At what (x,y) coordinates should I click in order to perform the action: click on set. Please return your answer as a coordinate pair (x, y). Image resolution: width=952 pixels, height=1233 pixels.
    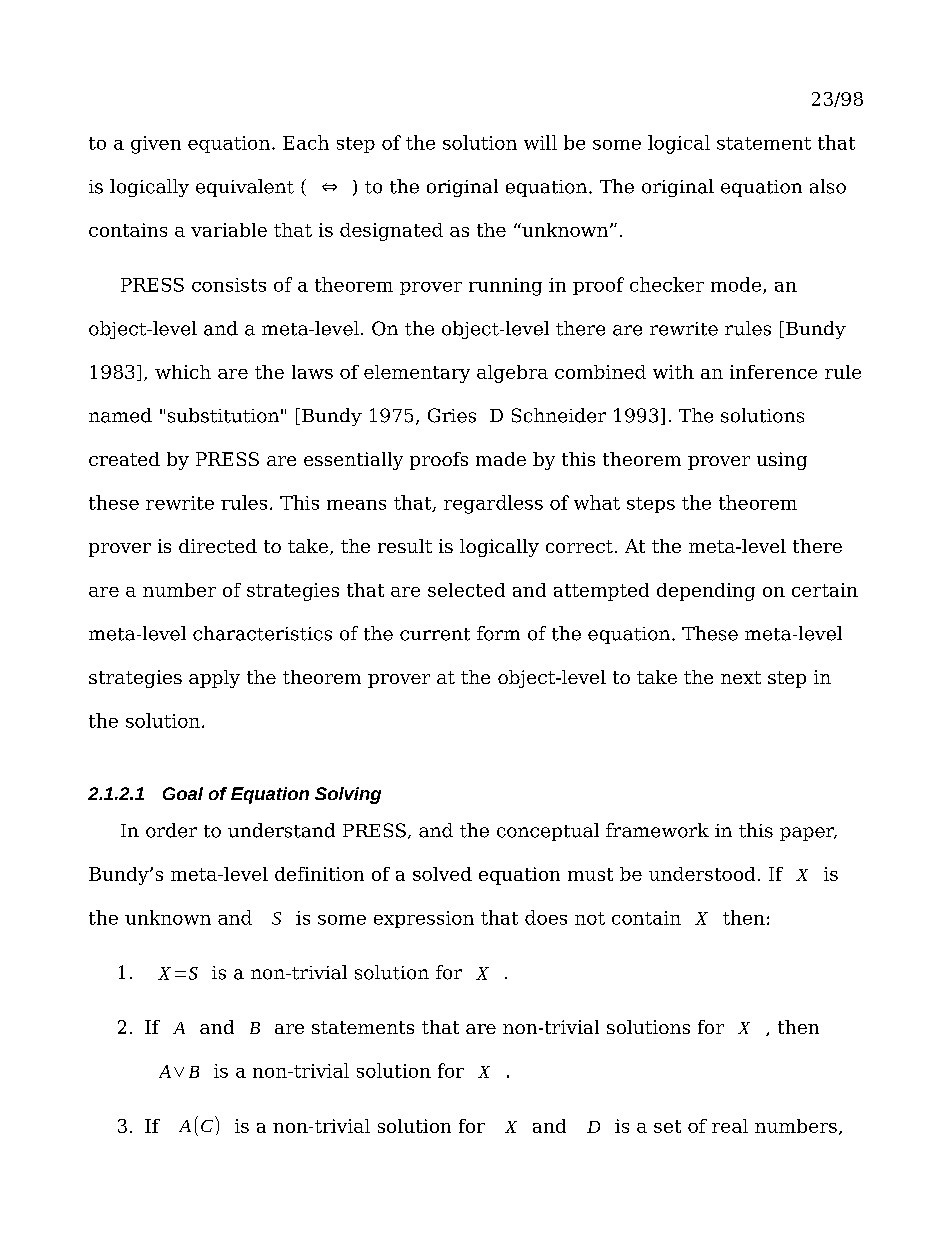
    Looking at the image, I should click on (667, 1126).
